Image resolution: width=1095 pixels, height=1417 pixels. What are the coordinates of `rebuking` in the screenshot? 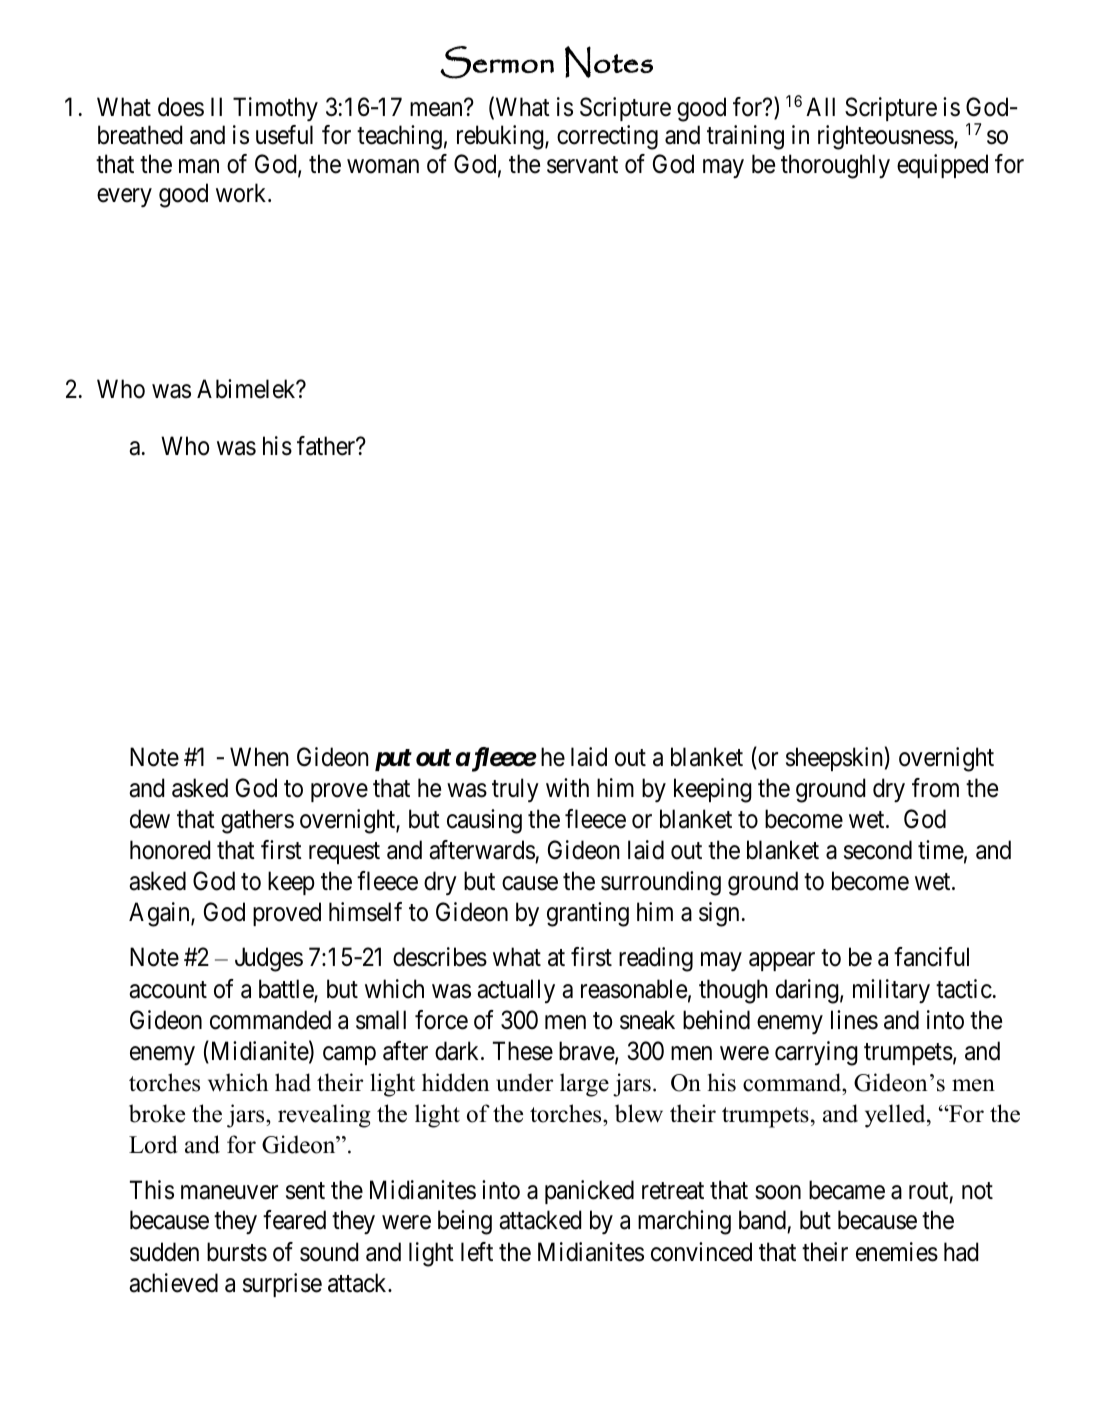 It's located at (501, 137).
